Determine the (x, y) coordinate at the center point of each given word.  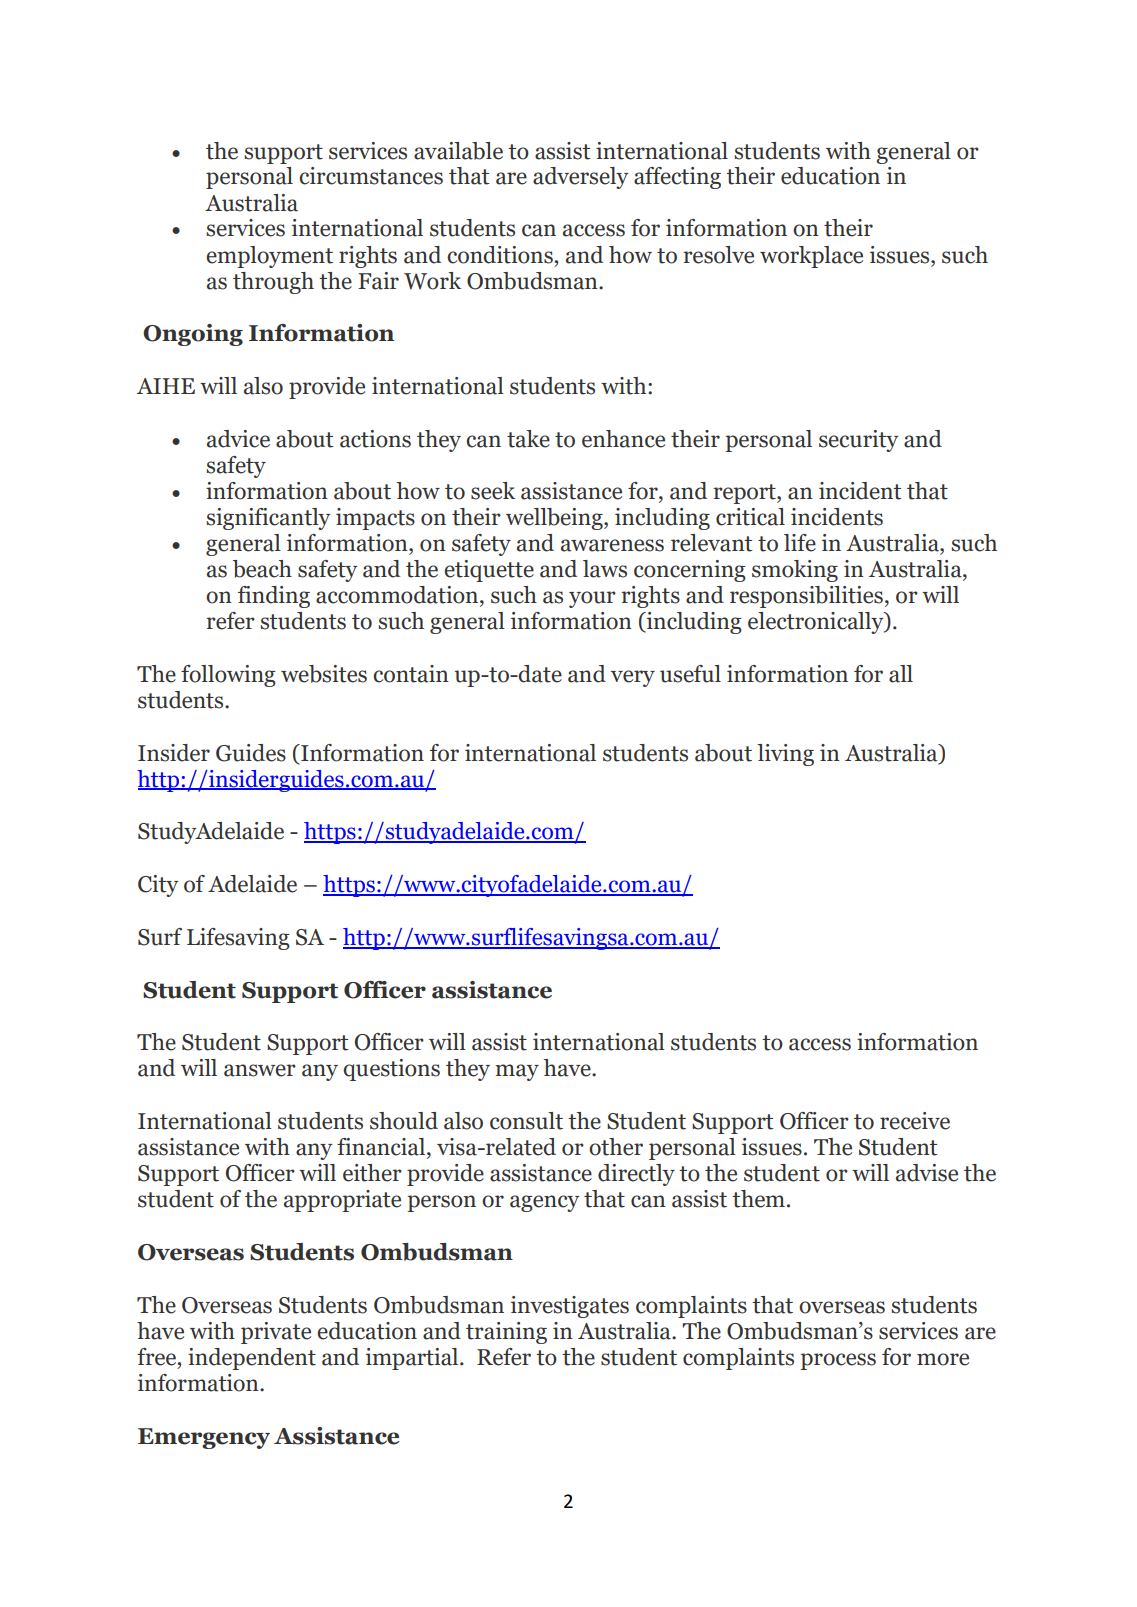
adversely (580, 178)
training (506, 1333)
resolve (718, 255)
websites (324, 674)
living (785, 755)
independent (252, 1359)
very (633, 678)
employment (269, 257)
